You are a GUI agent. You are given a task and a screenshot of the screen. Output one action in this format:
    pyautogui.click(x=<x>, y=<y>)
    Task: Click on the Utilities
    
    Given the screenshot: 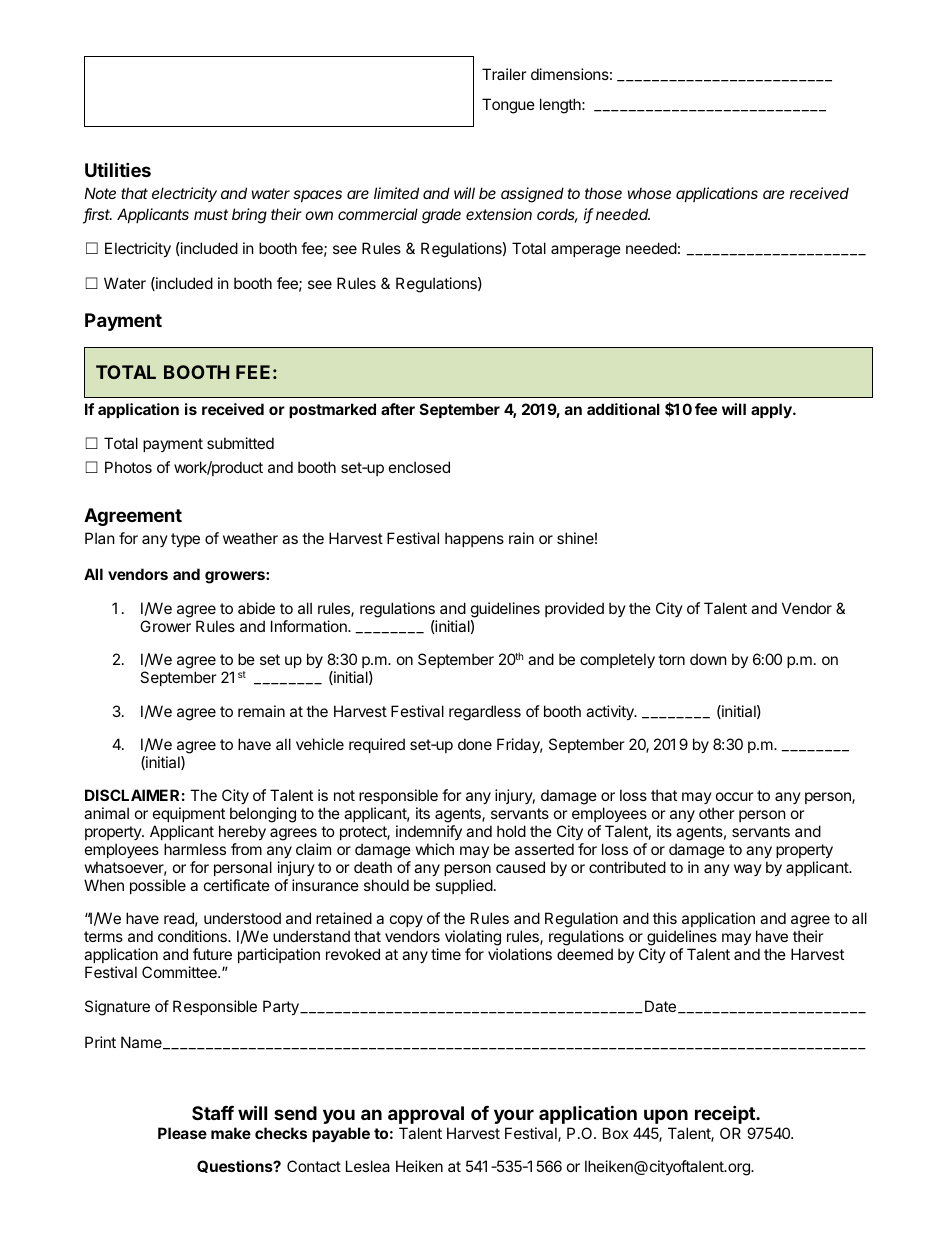 What is the action you would take?
    pyautogui.click(x=118, y=169)
